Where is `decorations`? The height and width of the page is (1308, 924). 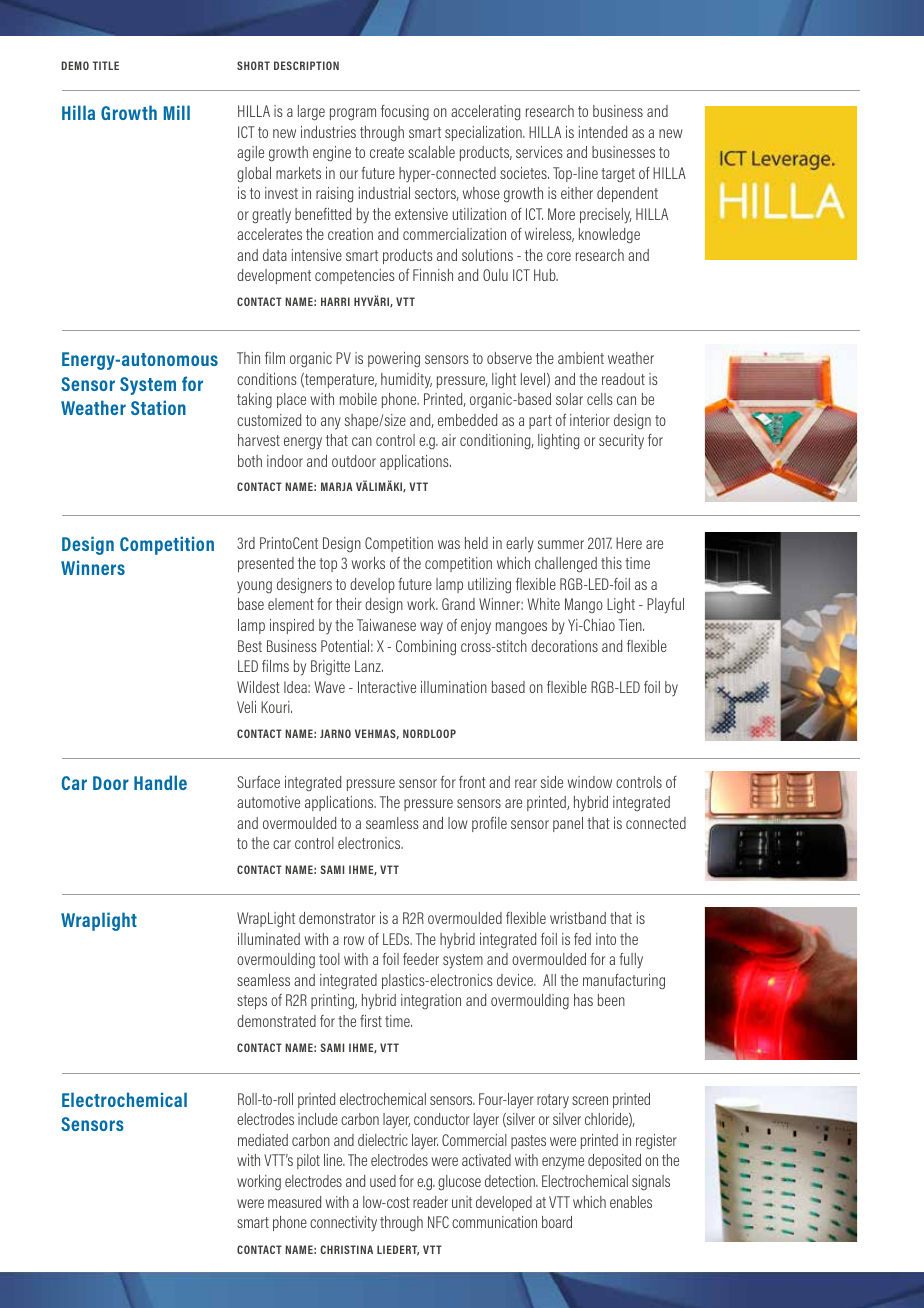 decorations is located at coordinates (564, 646).
